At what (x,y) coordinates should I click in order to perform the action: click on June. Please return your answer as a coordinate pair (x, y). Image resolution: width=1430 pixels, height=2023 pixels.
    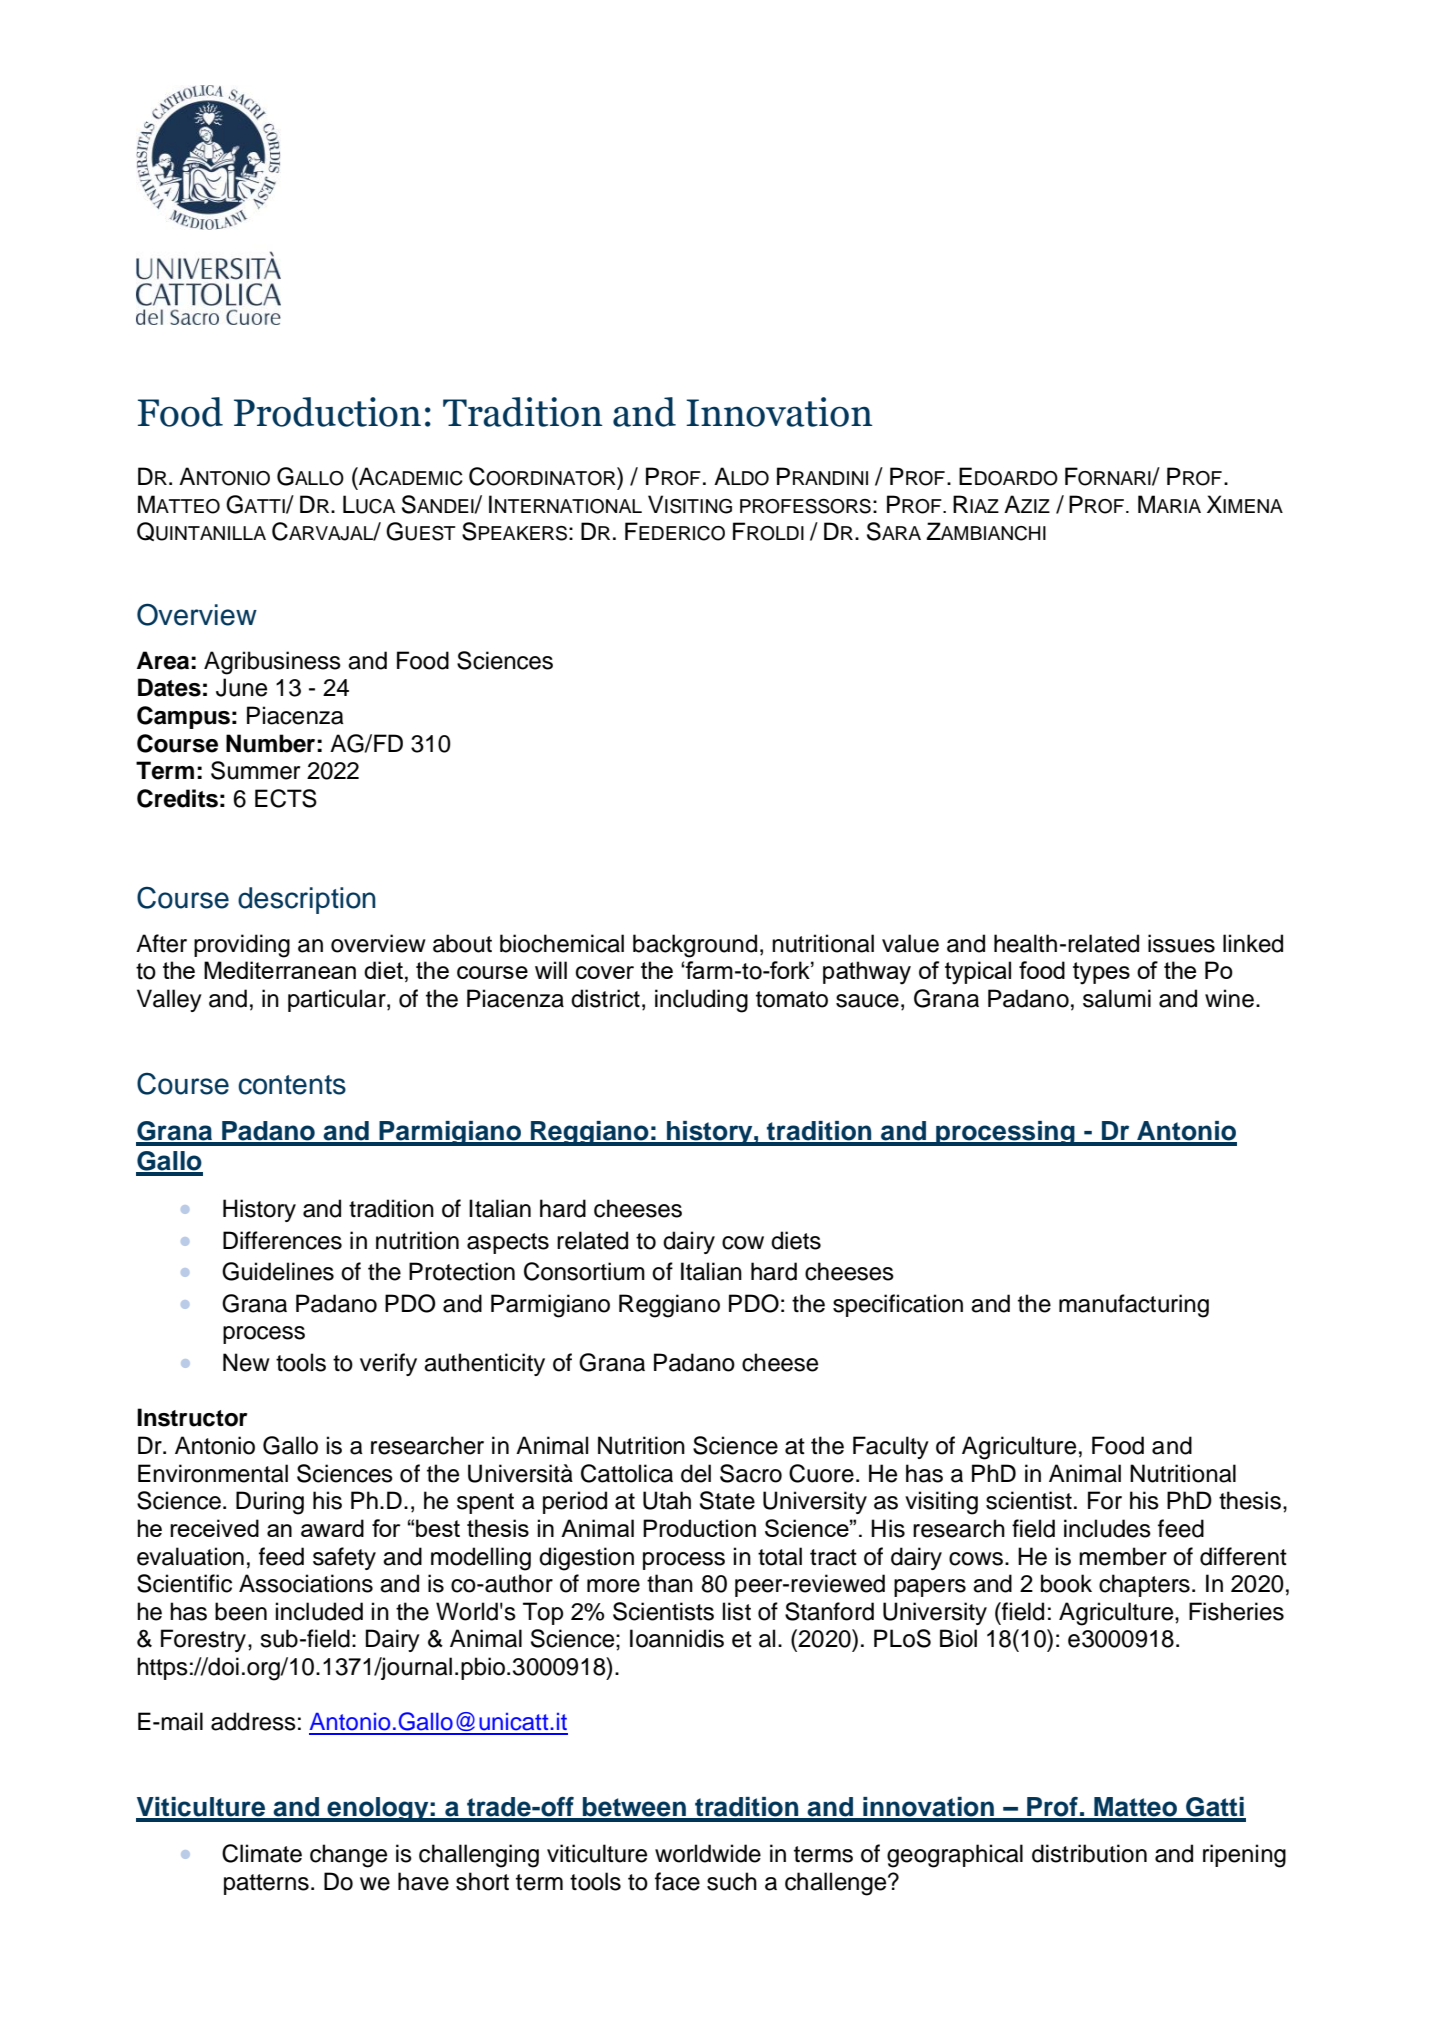
    Looking at the image, I should click on (241, 687).
